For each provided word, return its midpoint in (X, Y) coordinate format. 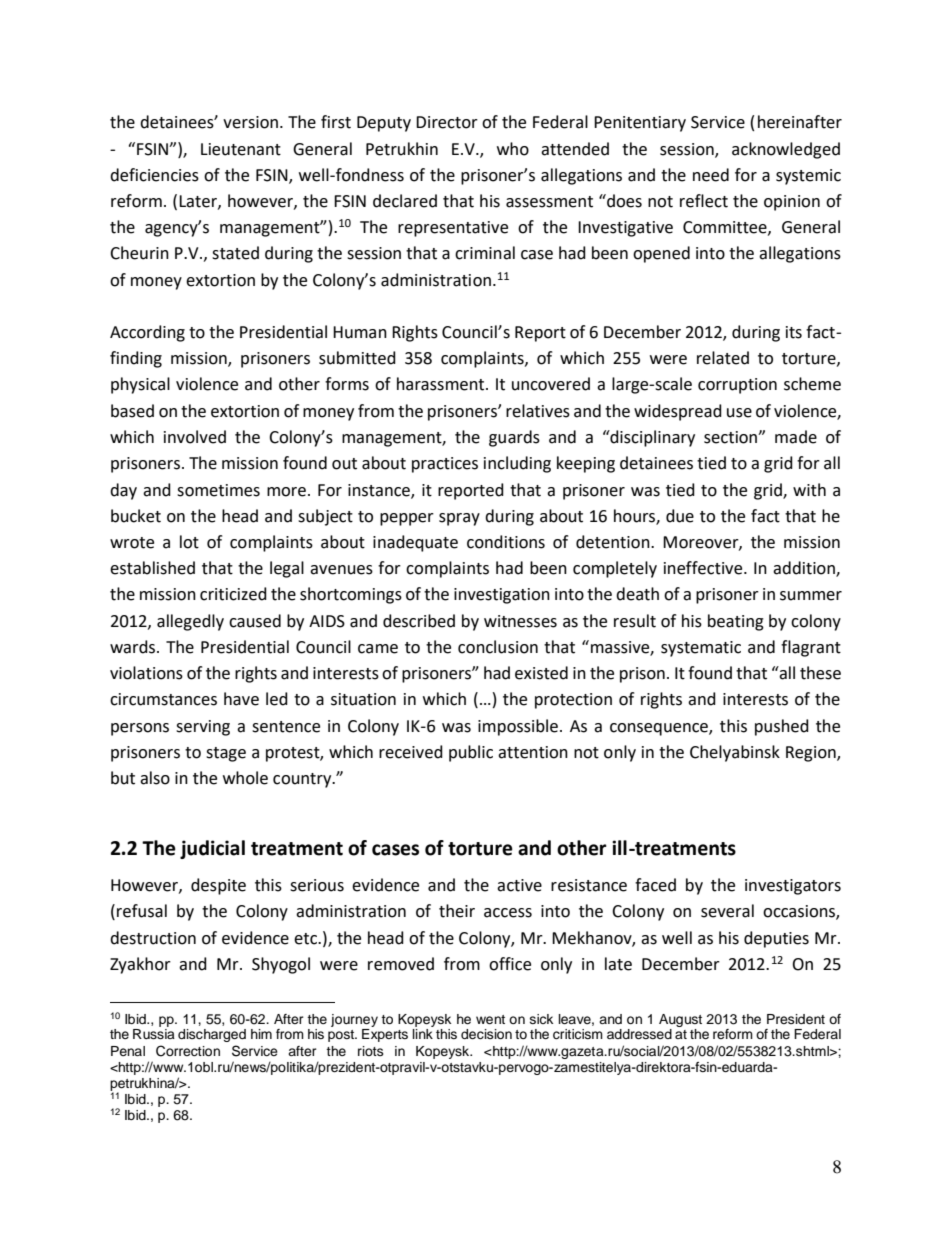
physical (140, 385)
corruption (737, 386)
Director (447, 122)
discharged (212, 1035)
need (711, 175)
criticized (233, 594)
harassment (442, 384)
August (680, 1020)
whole (245, 778)
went (490, 1019)
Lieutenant (241, 149)
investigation (502, 596)
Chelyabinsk (735, 753)
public (471, 753)
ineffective (704, 568)
